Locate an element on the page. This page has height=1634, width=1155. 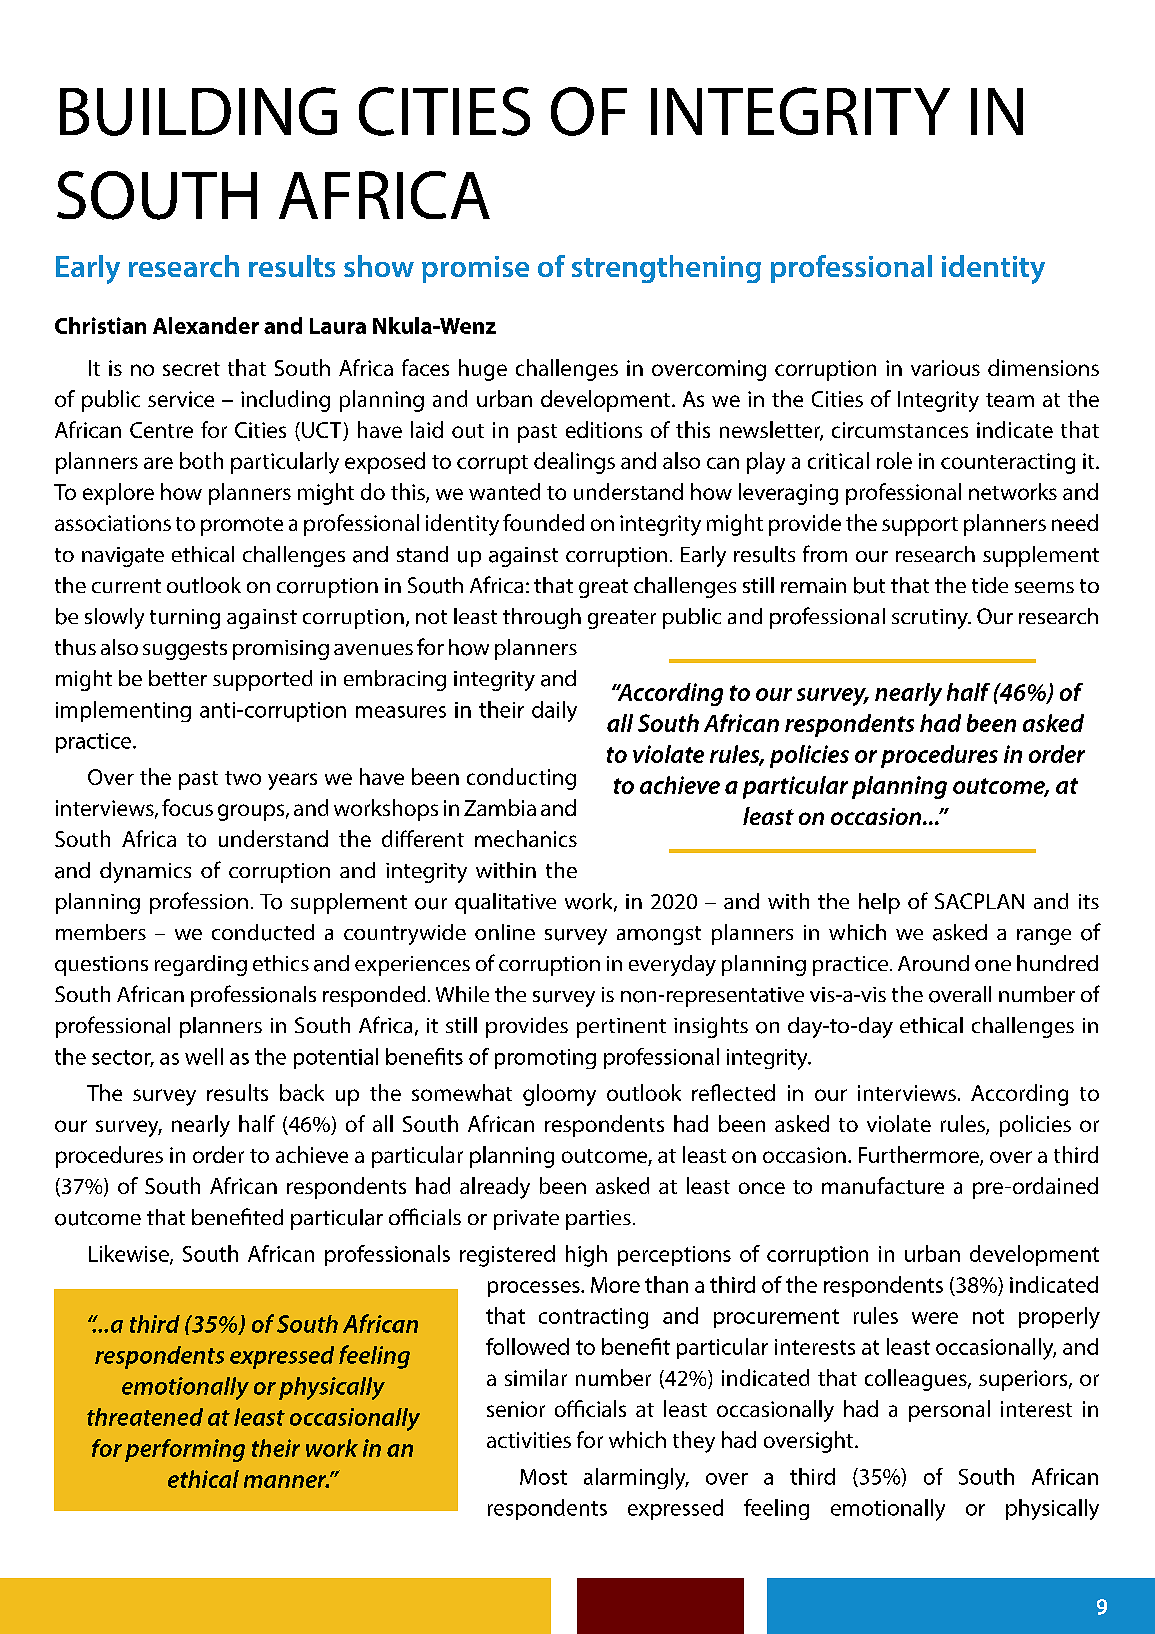
activities is located at coordinates (529, 1440).
